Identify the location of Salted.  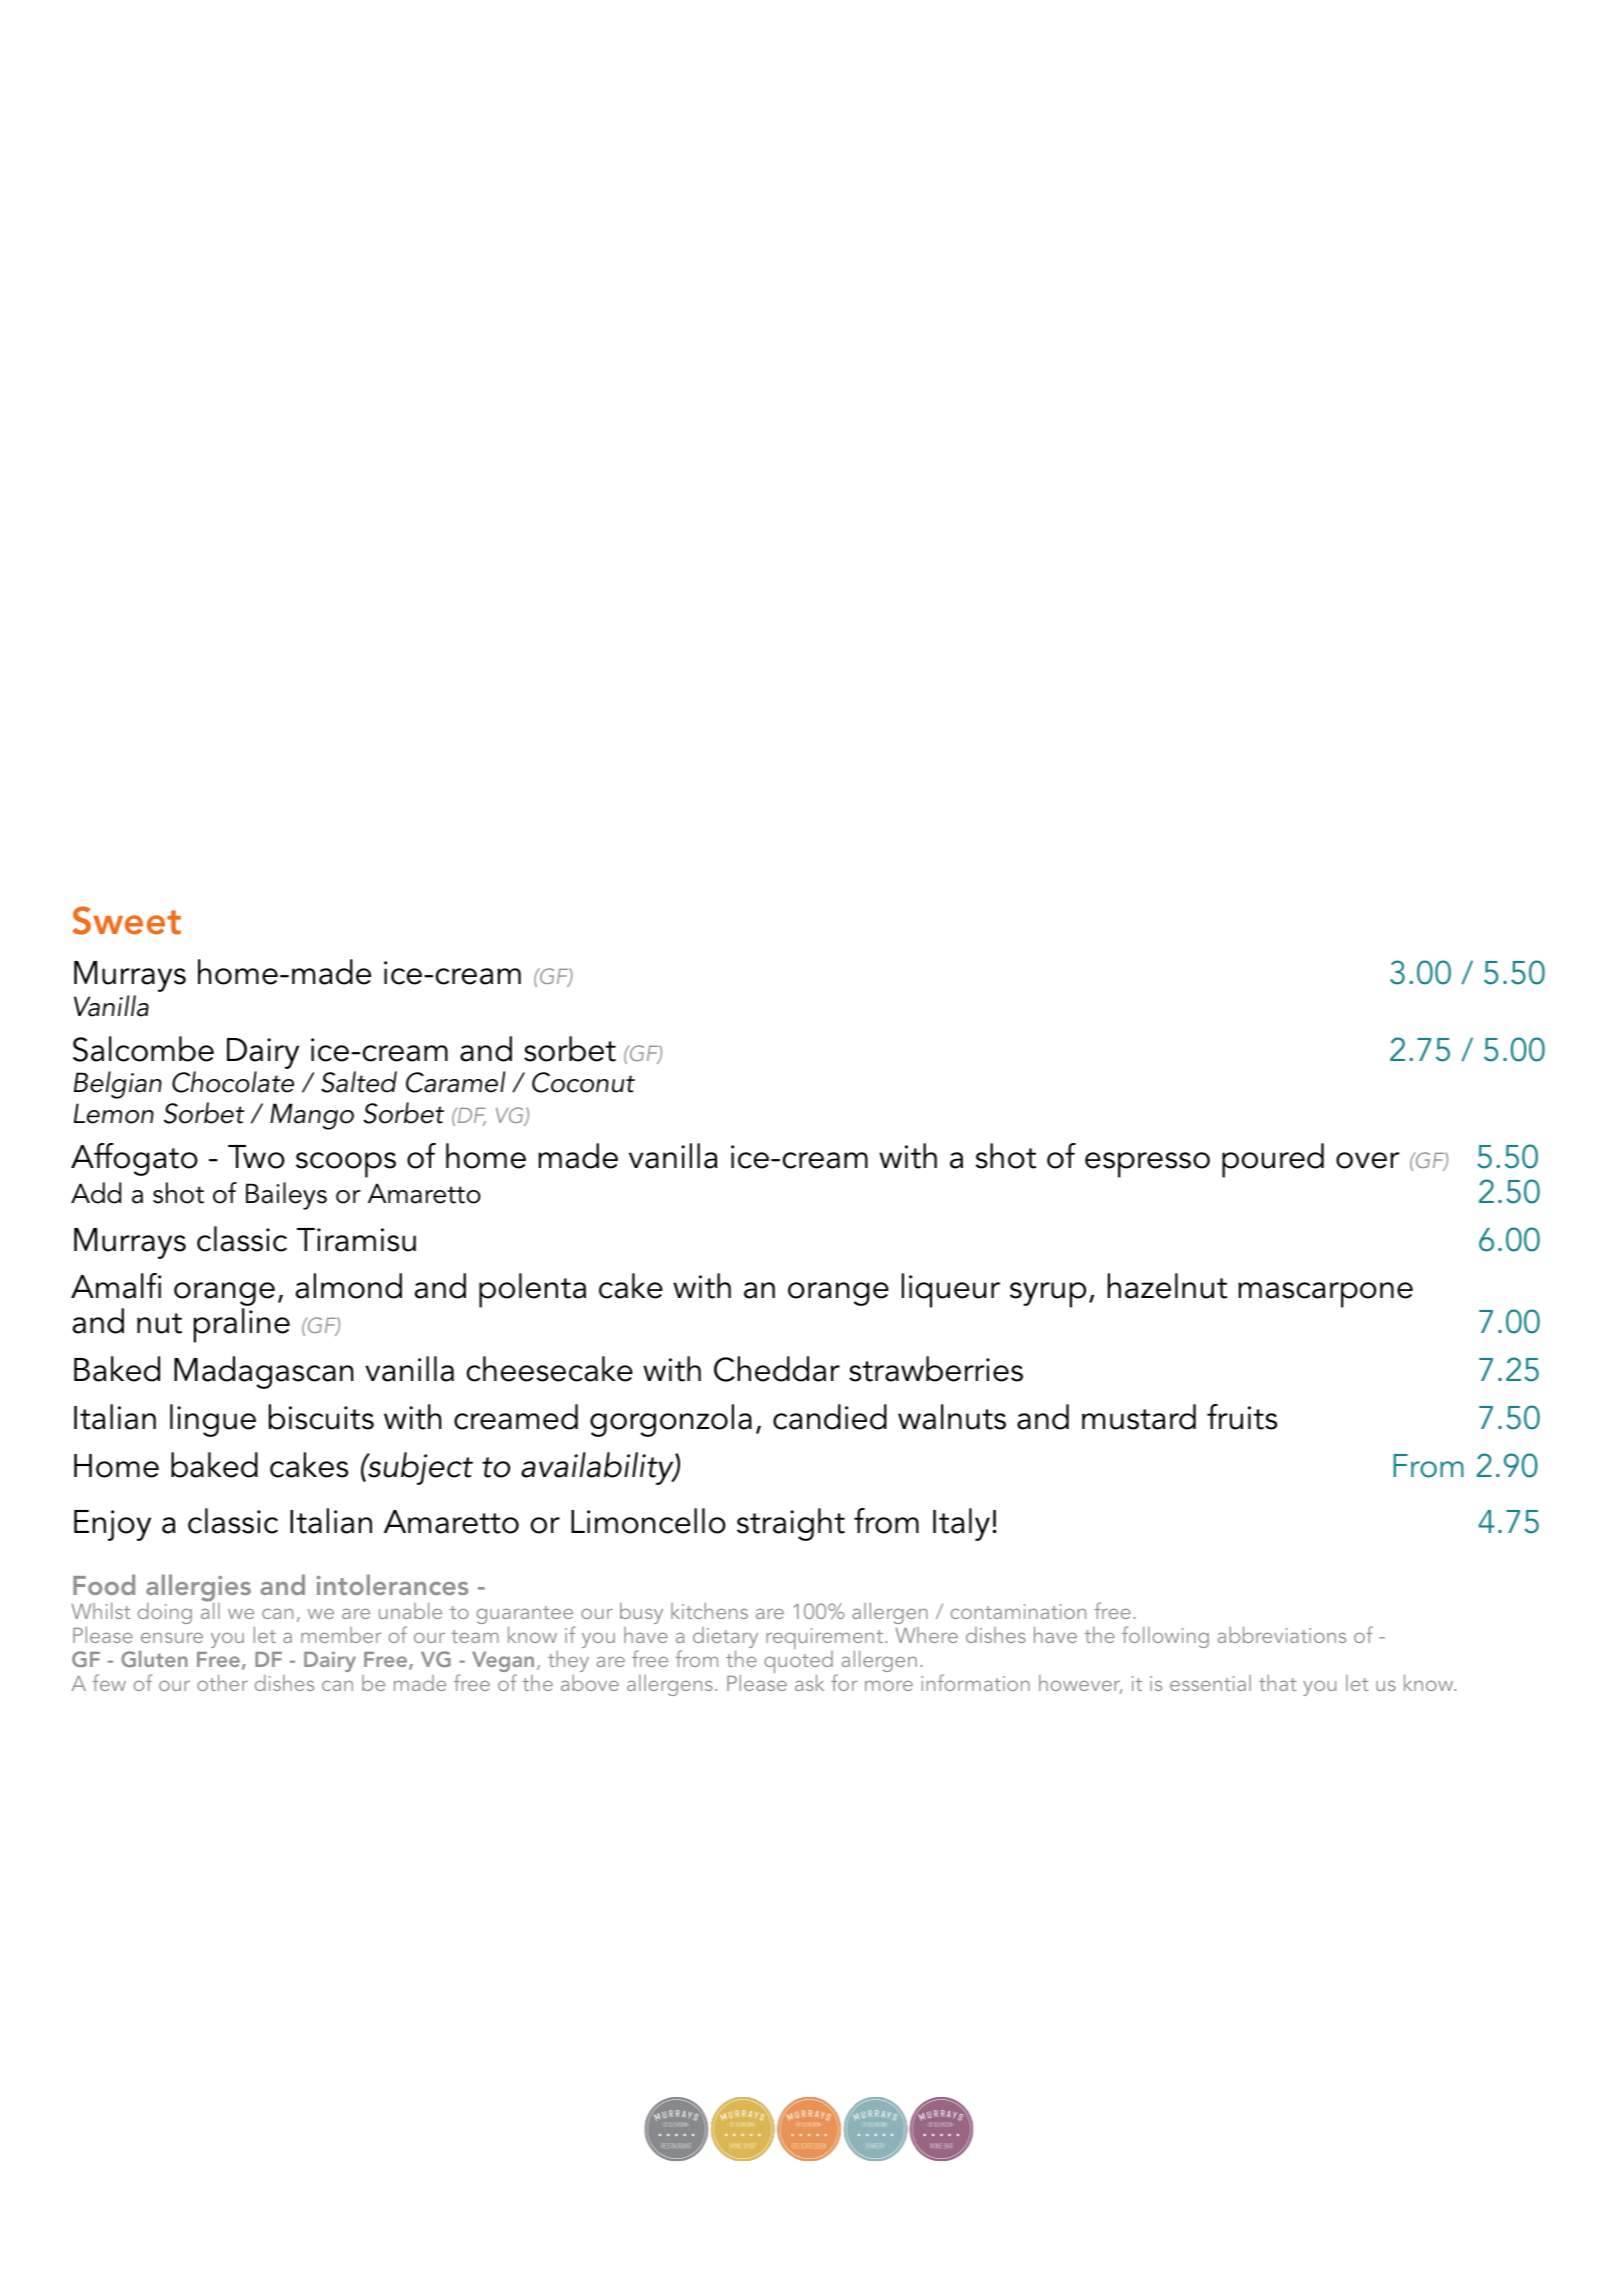
(359, 1082).
